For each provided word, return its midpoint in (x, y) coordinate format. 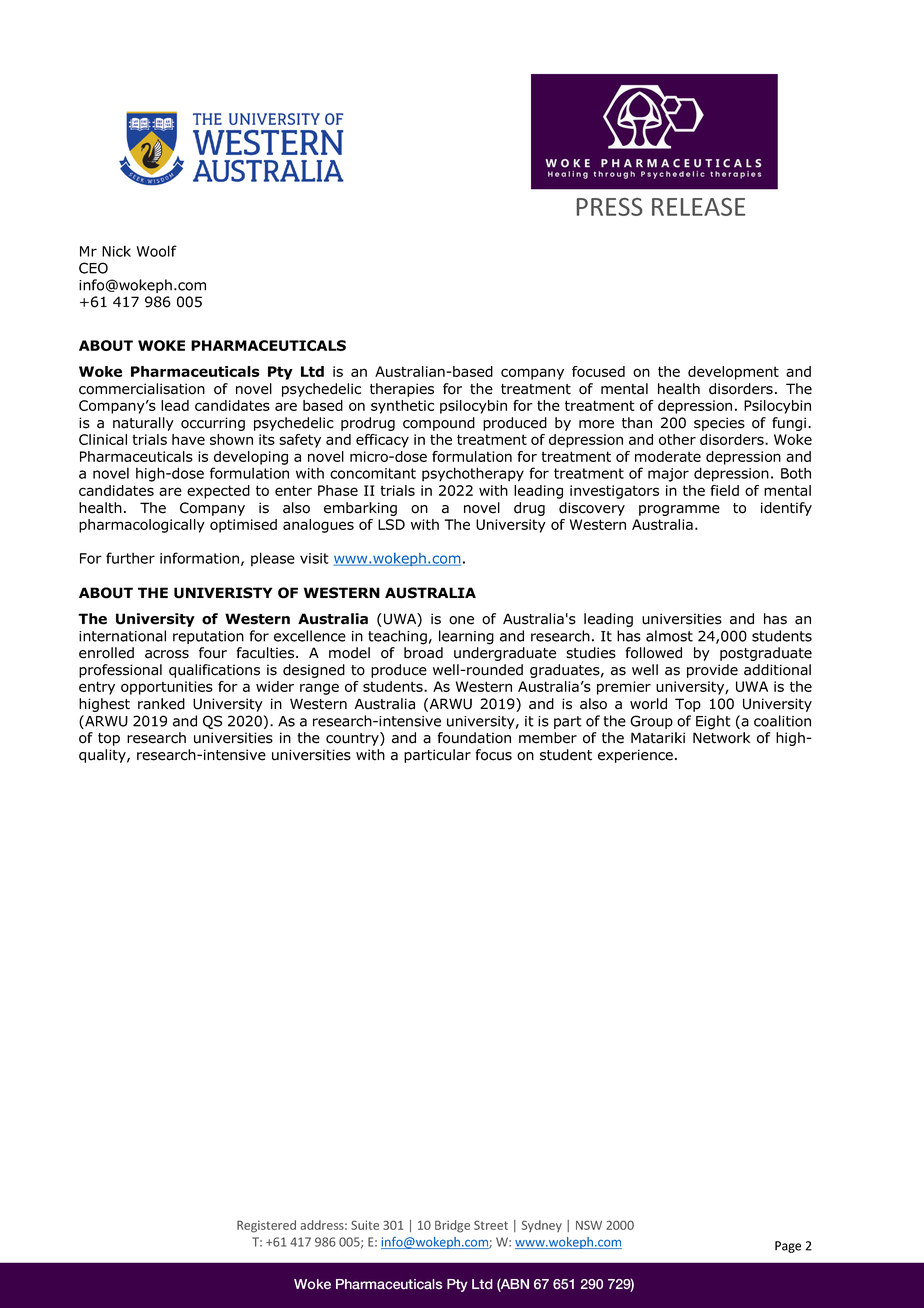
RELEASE (698, 207)
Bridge (452, 1226)
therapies (402, 390)
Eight (713, 722)
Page (788, 1247)
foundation (474, 738)
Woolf (157, 251)
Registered (266, 1226)
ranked (161, 704)
